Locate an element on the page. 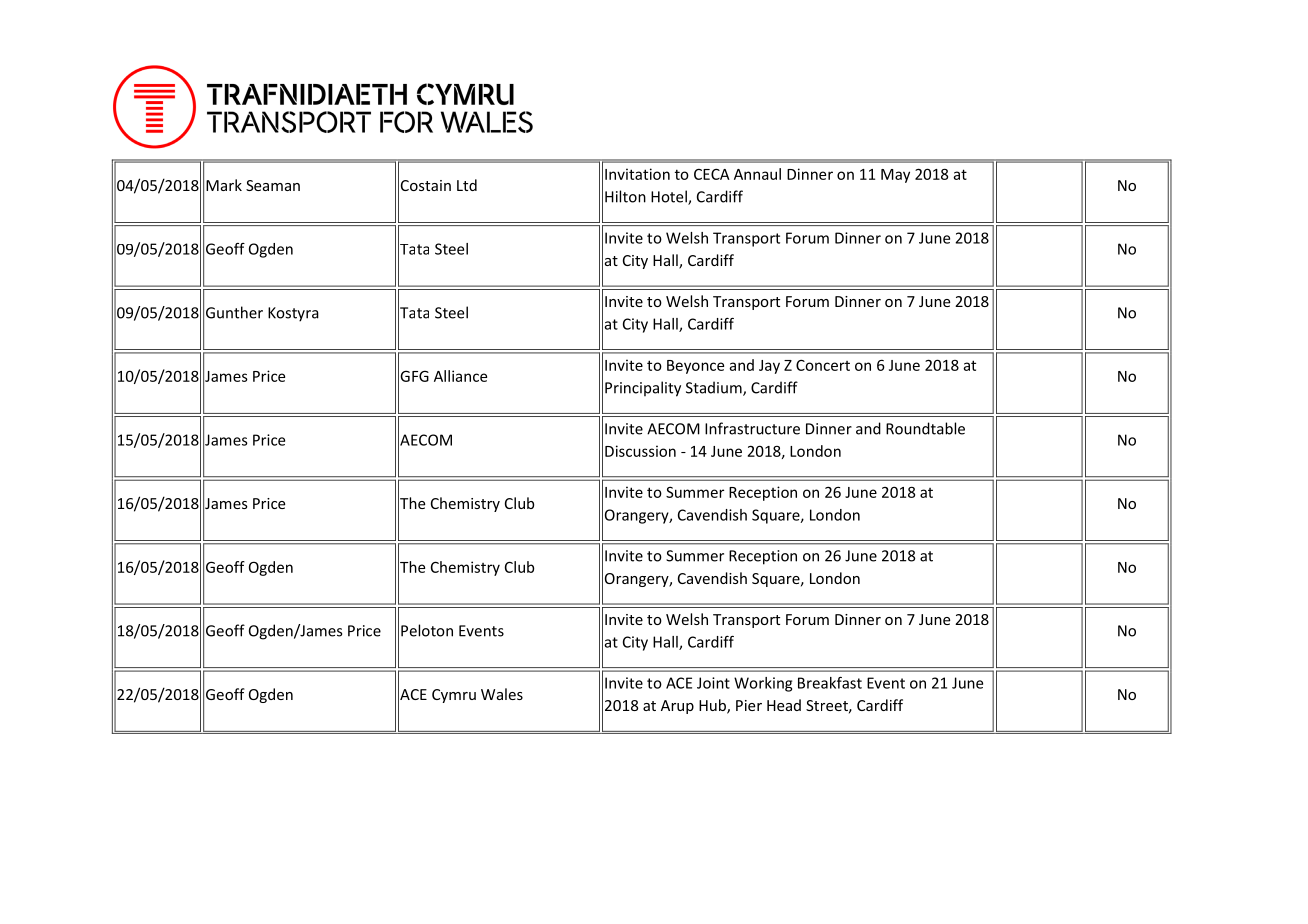 Image resolution: width=1308 pixels, height=924 pixels. Seaman is located at coordinates (273, 185).
